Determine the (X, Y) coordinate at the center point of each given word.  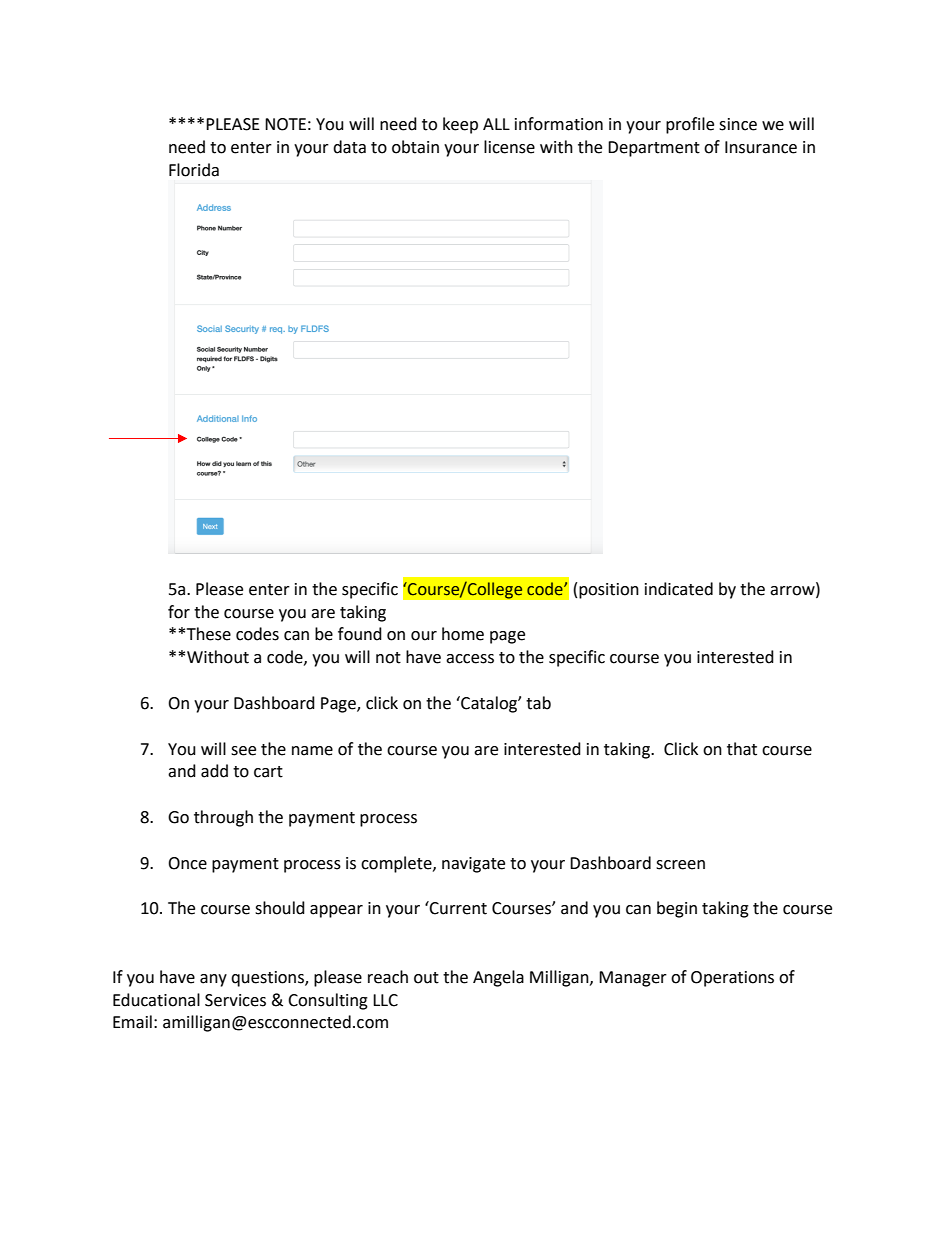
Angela (498, 978)
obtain (415, 147)
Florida (194, 170)
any (213, 980)
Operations (732, 979)
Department (654, 149)
